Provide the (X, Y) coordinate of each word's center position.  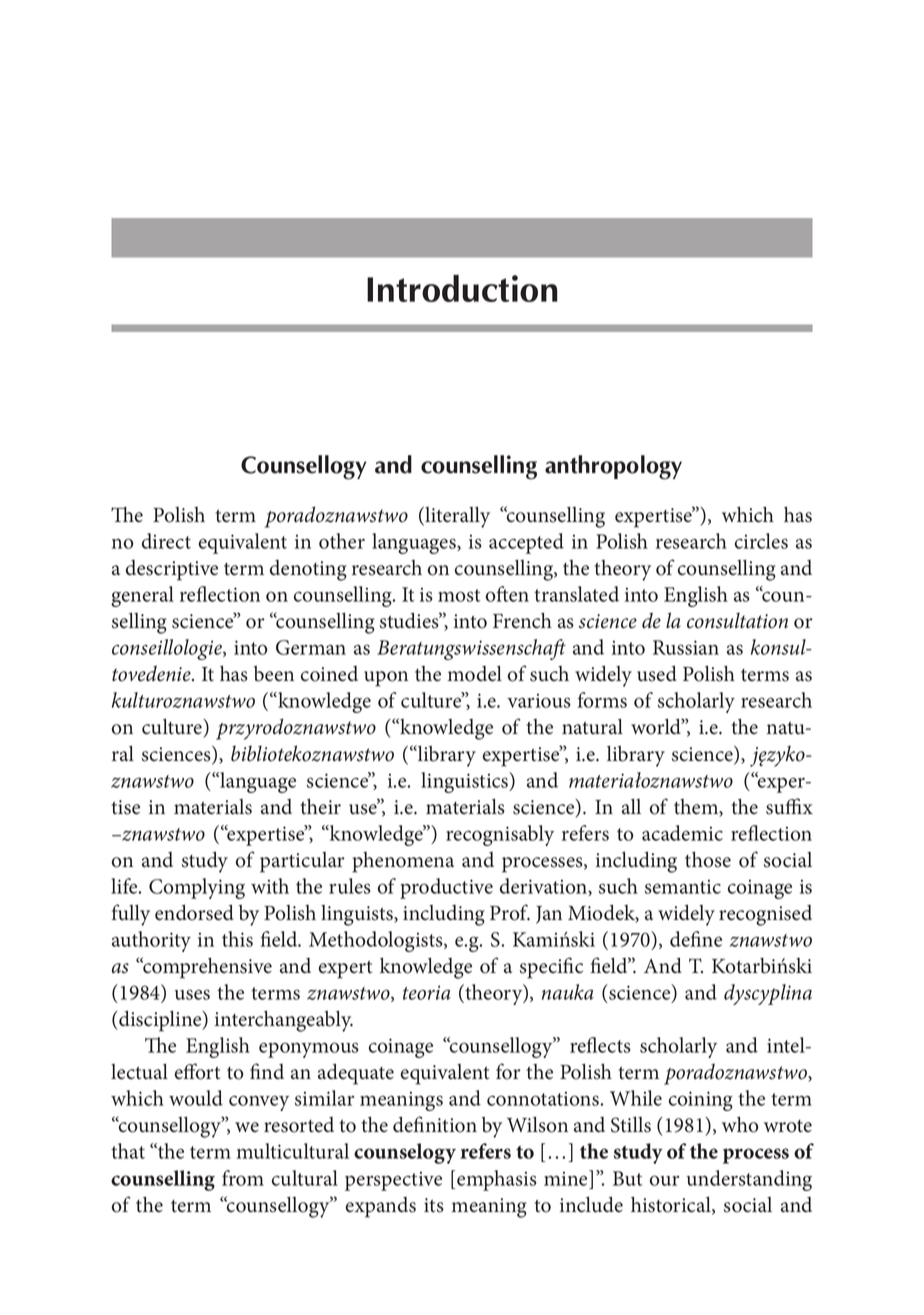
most (459, 595)
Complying (197, 888)
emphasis (497, 1180)
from (243, 1178)
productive (446, 888)
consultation (737, 620)
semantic (683, 887)
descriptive (172, 570)
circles (761, 541)
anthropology (613, 467)
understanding (749, 1180)
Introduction (462, 288)
